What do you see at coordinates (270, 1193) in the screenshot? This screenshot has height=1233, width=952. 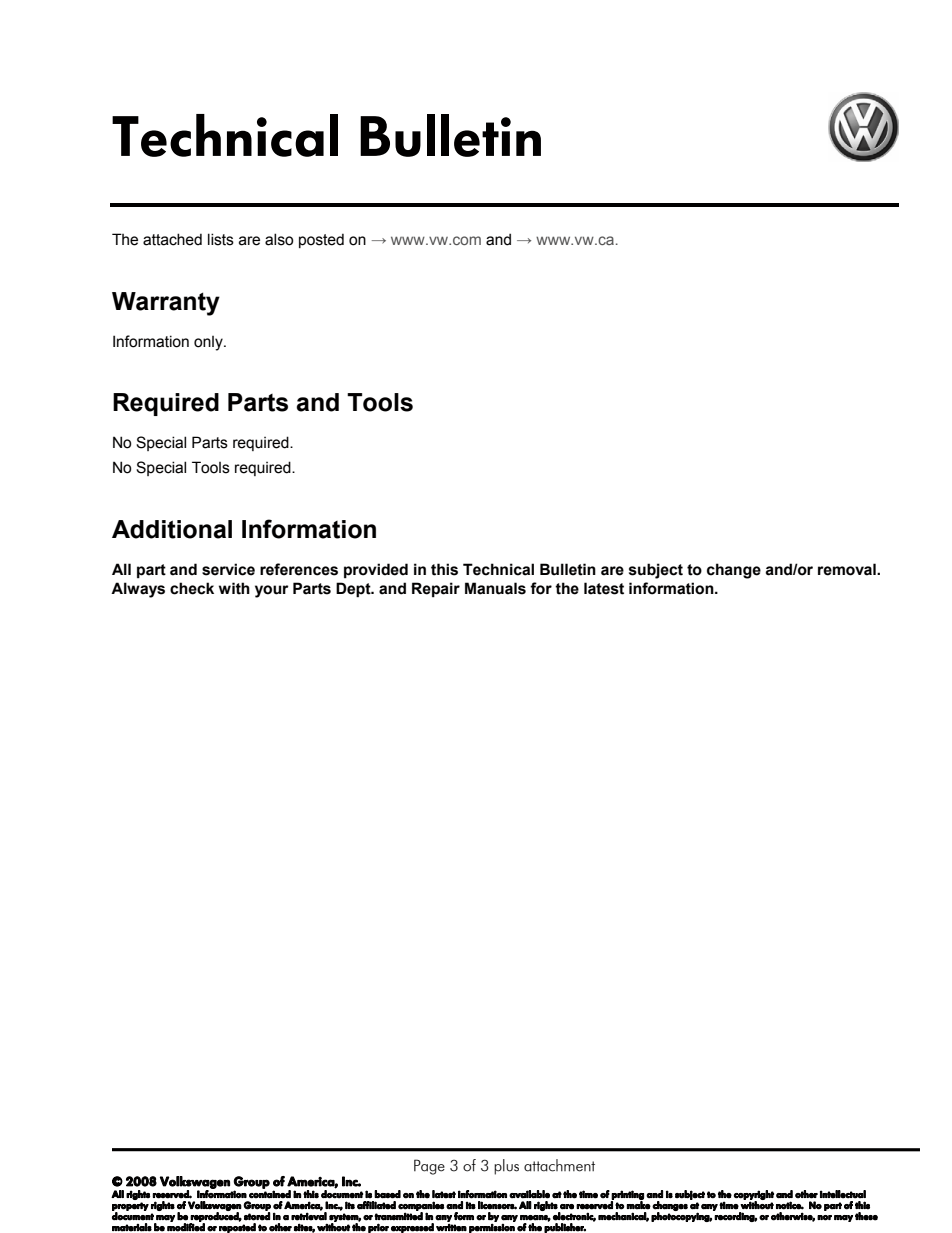 I see `contained` at bounding box center [270, 1193].
